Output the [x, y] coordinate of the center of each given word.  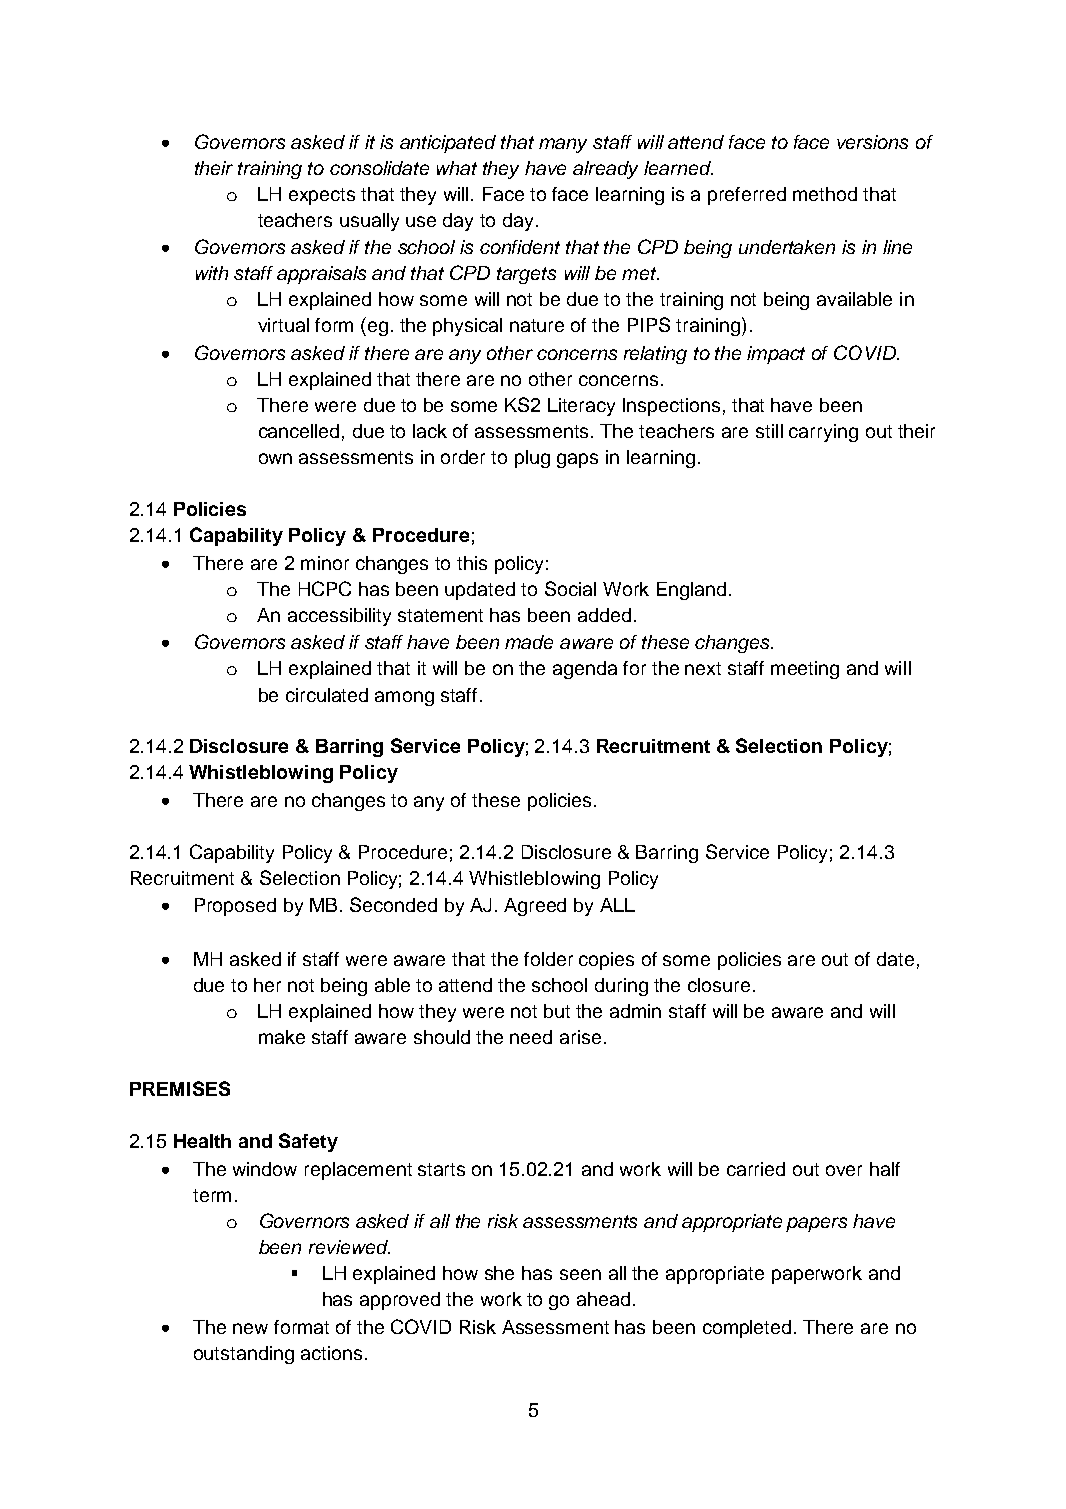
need [531, 1037]
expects [322, 196]
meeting [805, 670]
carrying [823, 433]
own [275, 458]
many [563, 145]
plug [532, 459]
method [825, 194]
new [250, 1328]
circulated [327, 695]
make [282, 1037]
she [499, 1273]
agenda [585, 670]
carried [756, 1169]
